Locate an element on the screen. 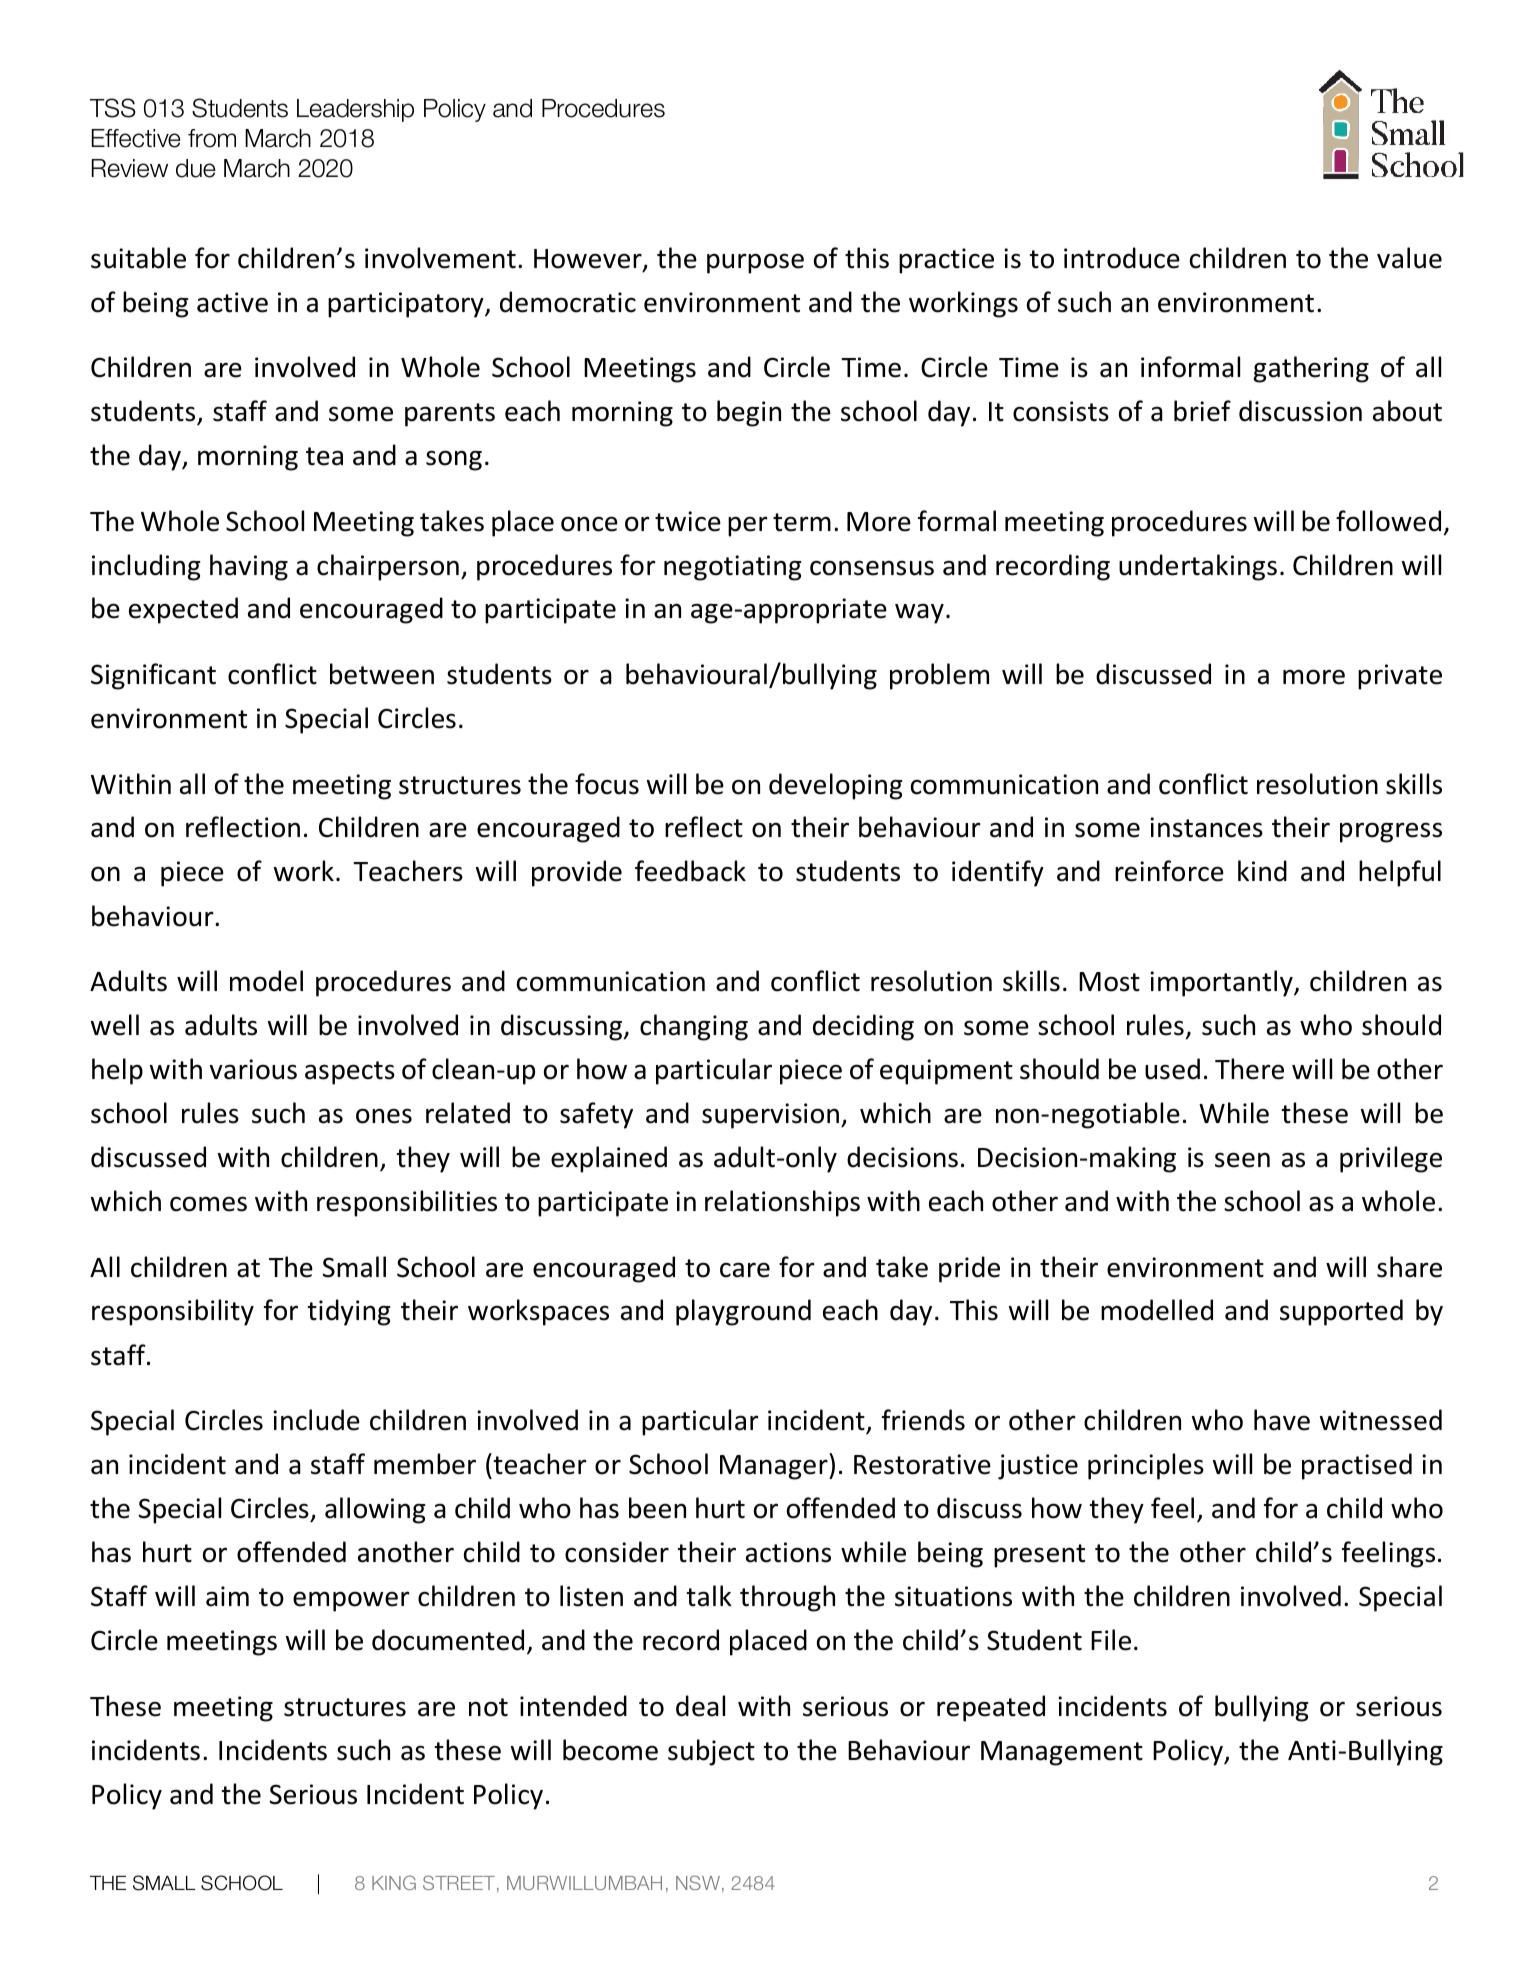  purpose is located at coordinates (755, 263).
